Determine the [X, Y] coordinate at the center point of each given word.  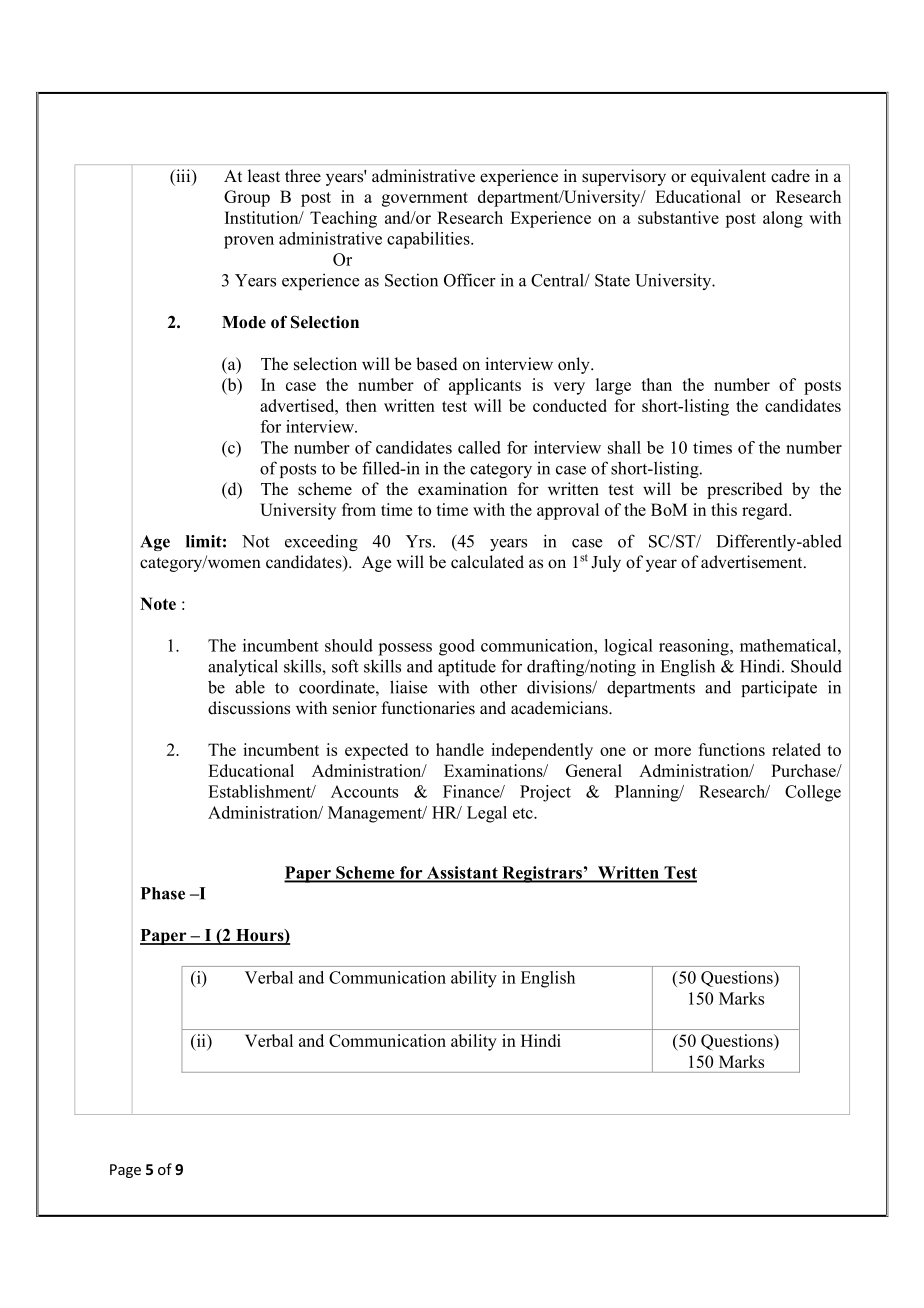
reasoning [695, 647]
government [425, 199]
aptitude [467, 667]
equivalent [728, 177]
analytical [243, 667]
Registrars [542, 874]
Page [125, 1171]
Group [247, 198]
